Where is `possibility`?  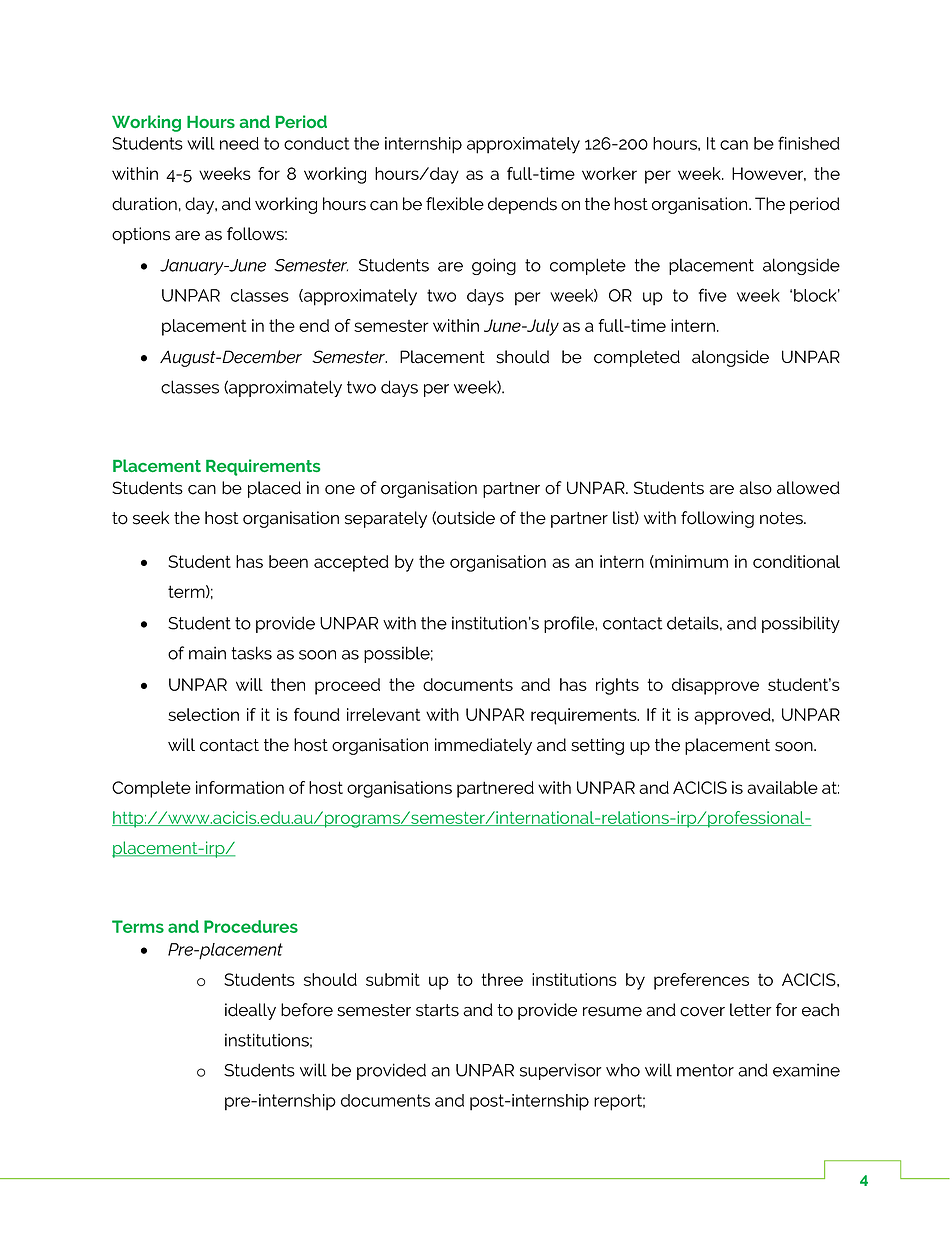 possibility is located at coordinates (801, 624).
